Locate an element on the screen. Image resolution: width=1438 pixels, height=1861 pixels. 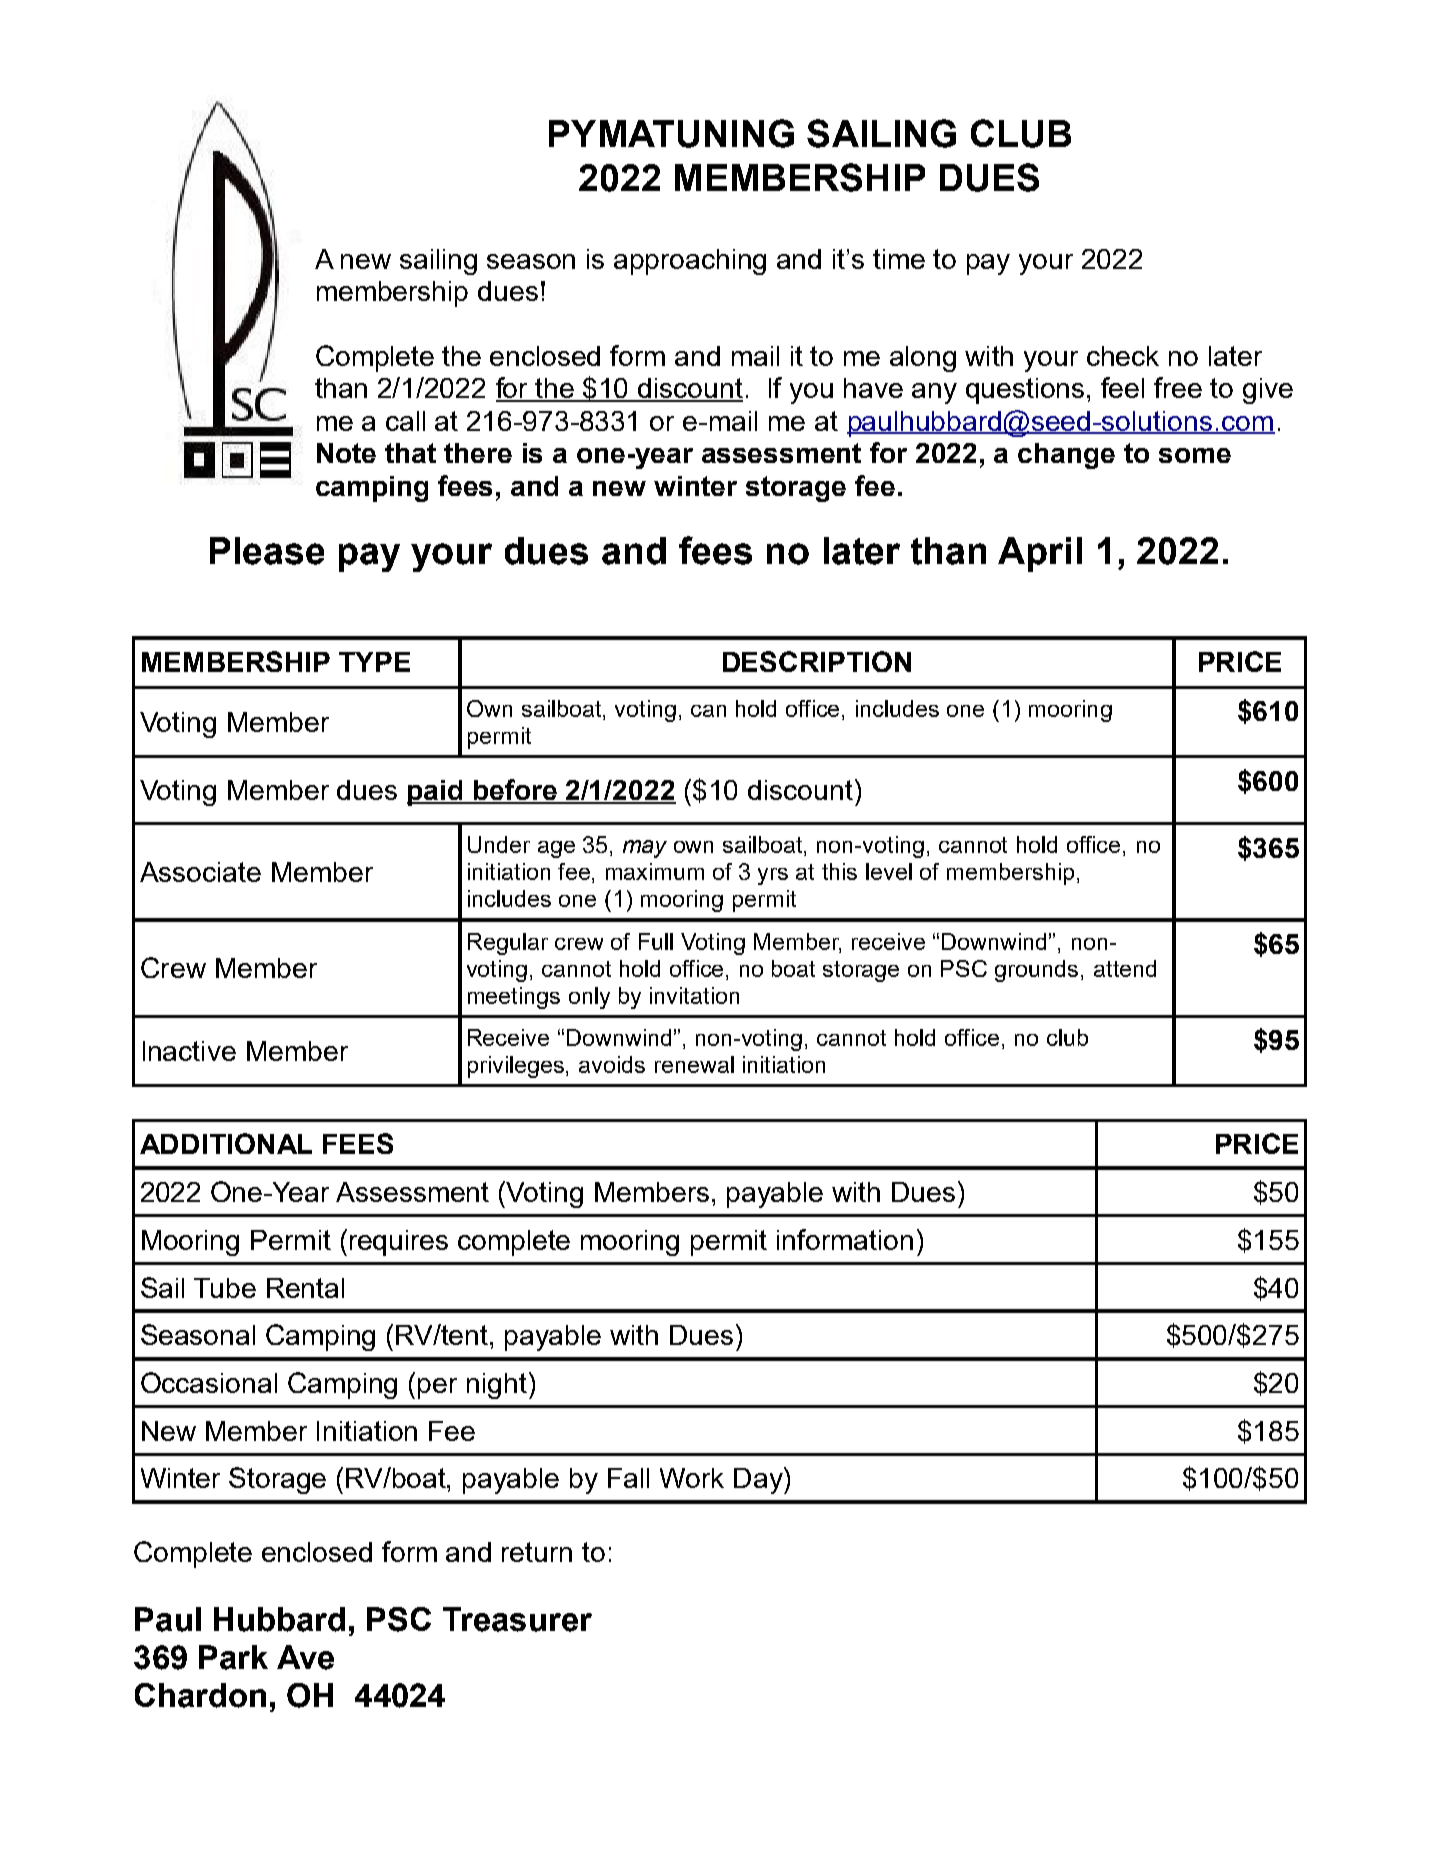
attend is located at coordinates (1125, 968).
